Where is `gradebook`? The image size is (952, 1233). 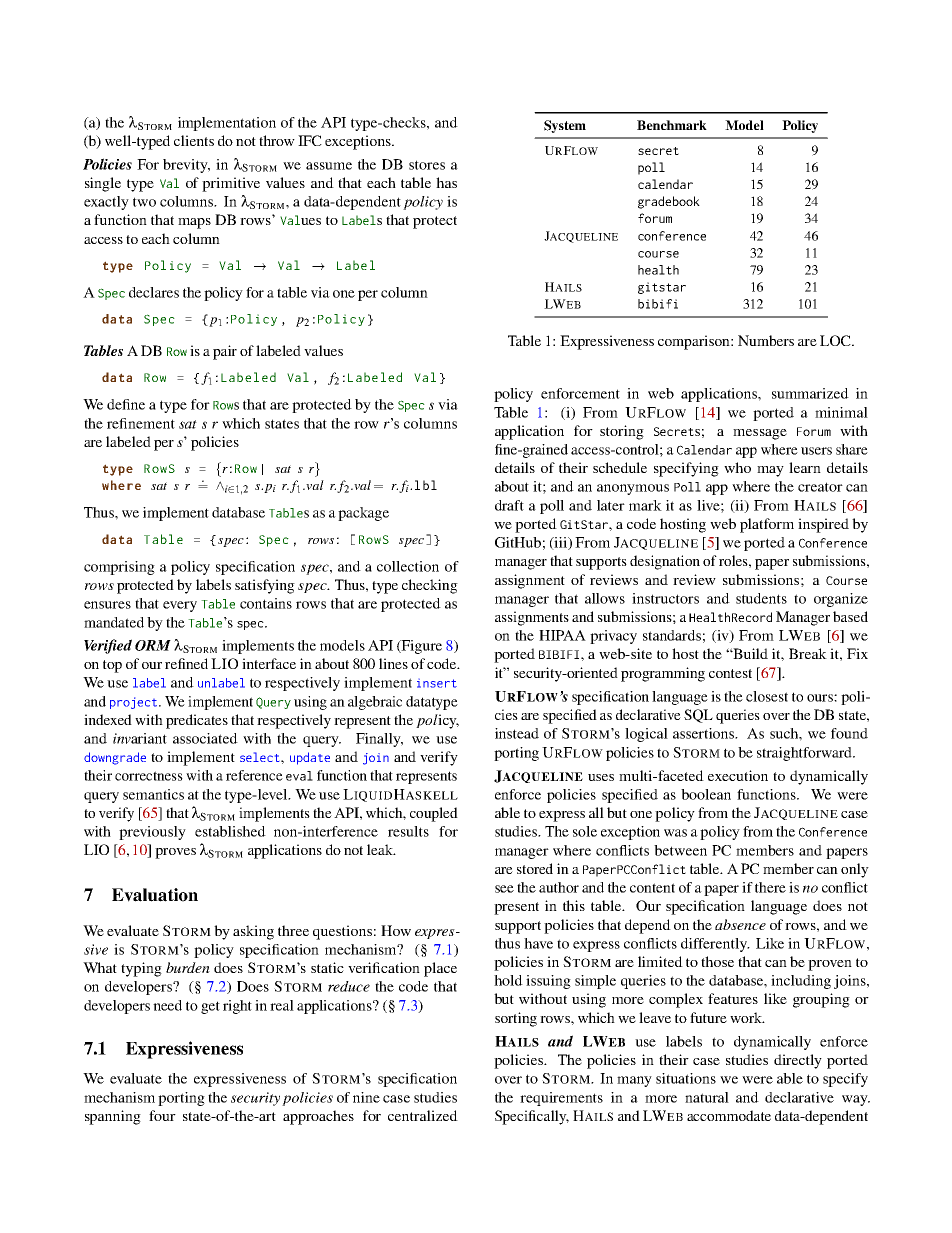
gradebook is located at coordinates (669, 202).
